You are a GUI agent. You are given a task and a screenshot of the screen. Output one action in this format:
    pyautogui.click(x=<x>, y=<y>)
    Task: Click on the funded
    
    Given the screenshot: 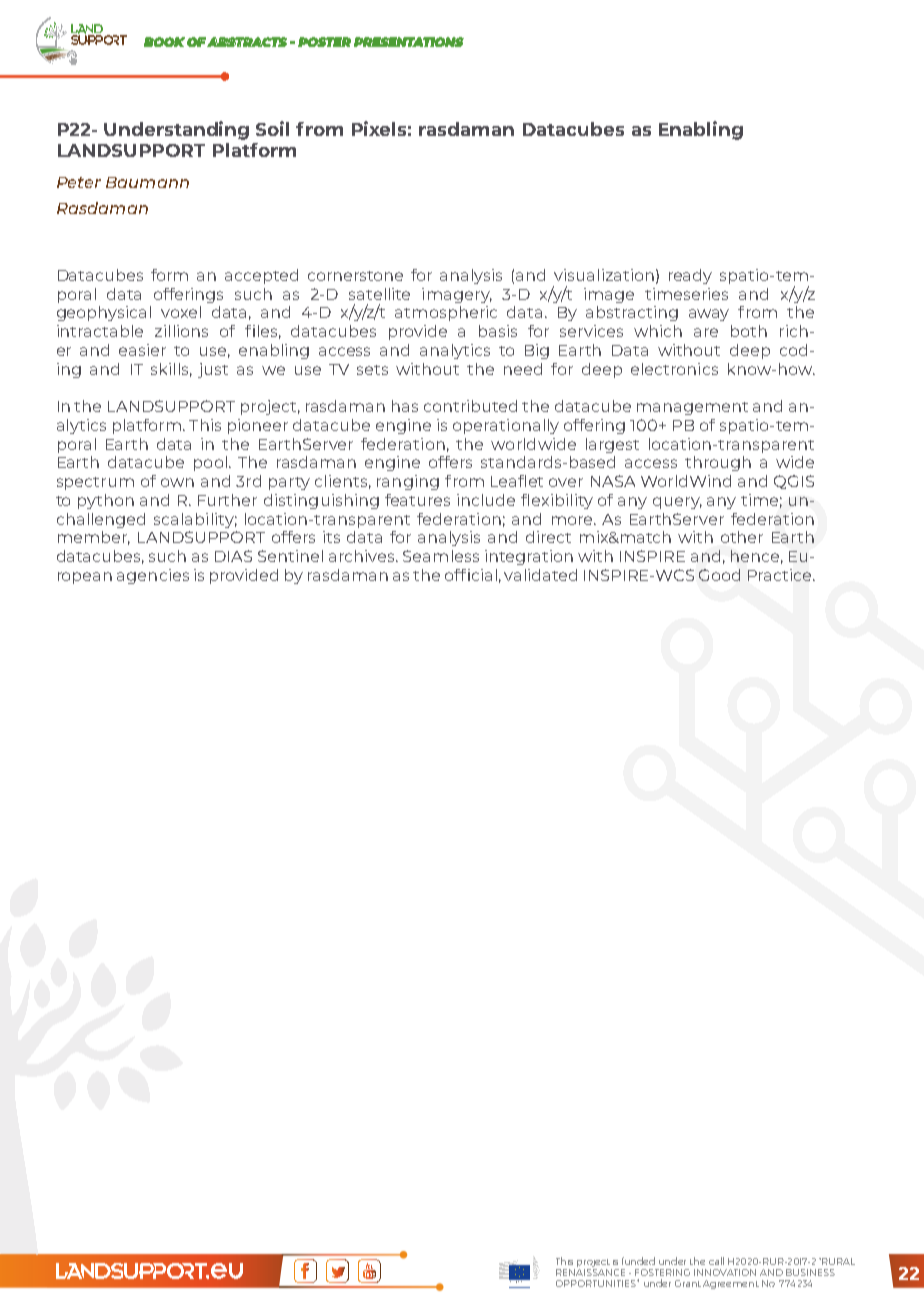 What is the action you would take?
    pyautogui.click(x=638, y=1261)
